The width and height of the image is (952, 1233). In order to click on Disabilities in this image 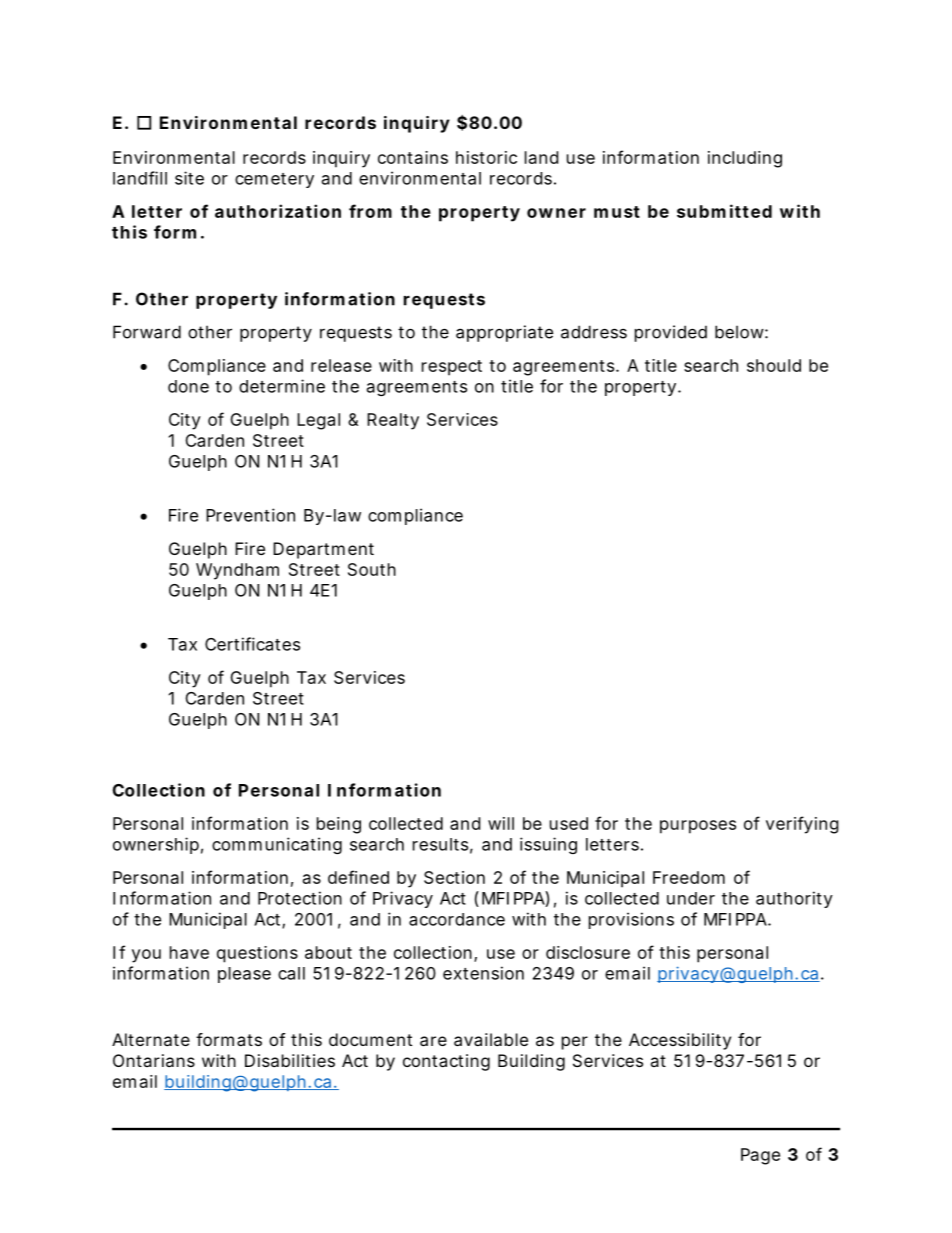, I will do `click(290, 1060)`.
